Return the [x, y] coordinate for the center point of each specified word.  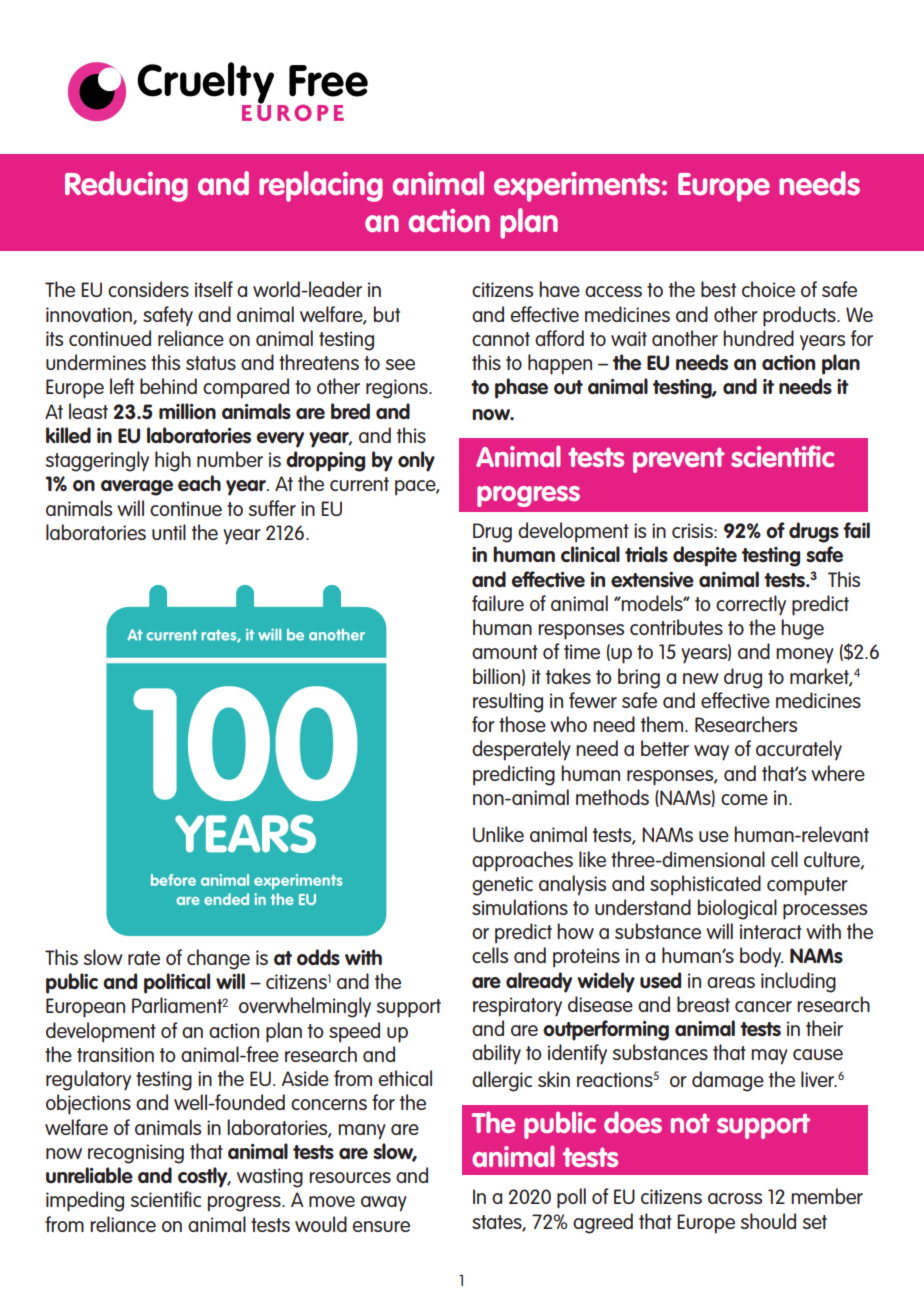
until [169, 532]
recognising [136, 1154]
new [701, 678]
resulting [508, 702]
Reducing [126, 186]
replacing [321, 186]
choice [768, 289]
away [384, 1204]
